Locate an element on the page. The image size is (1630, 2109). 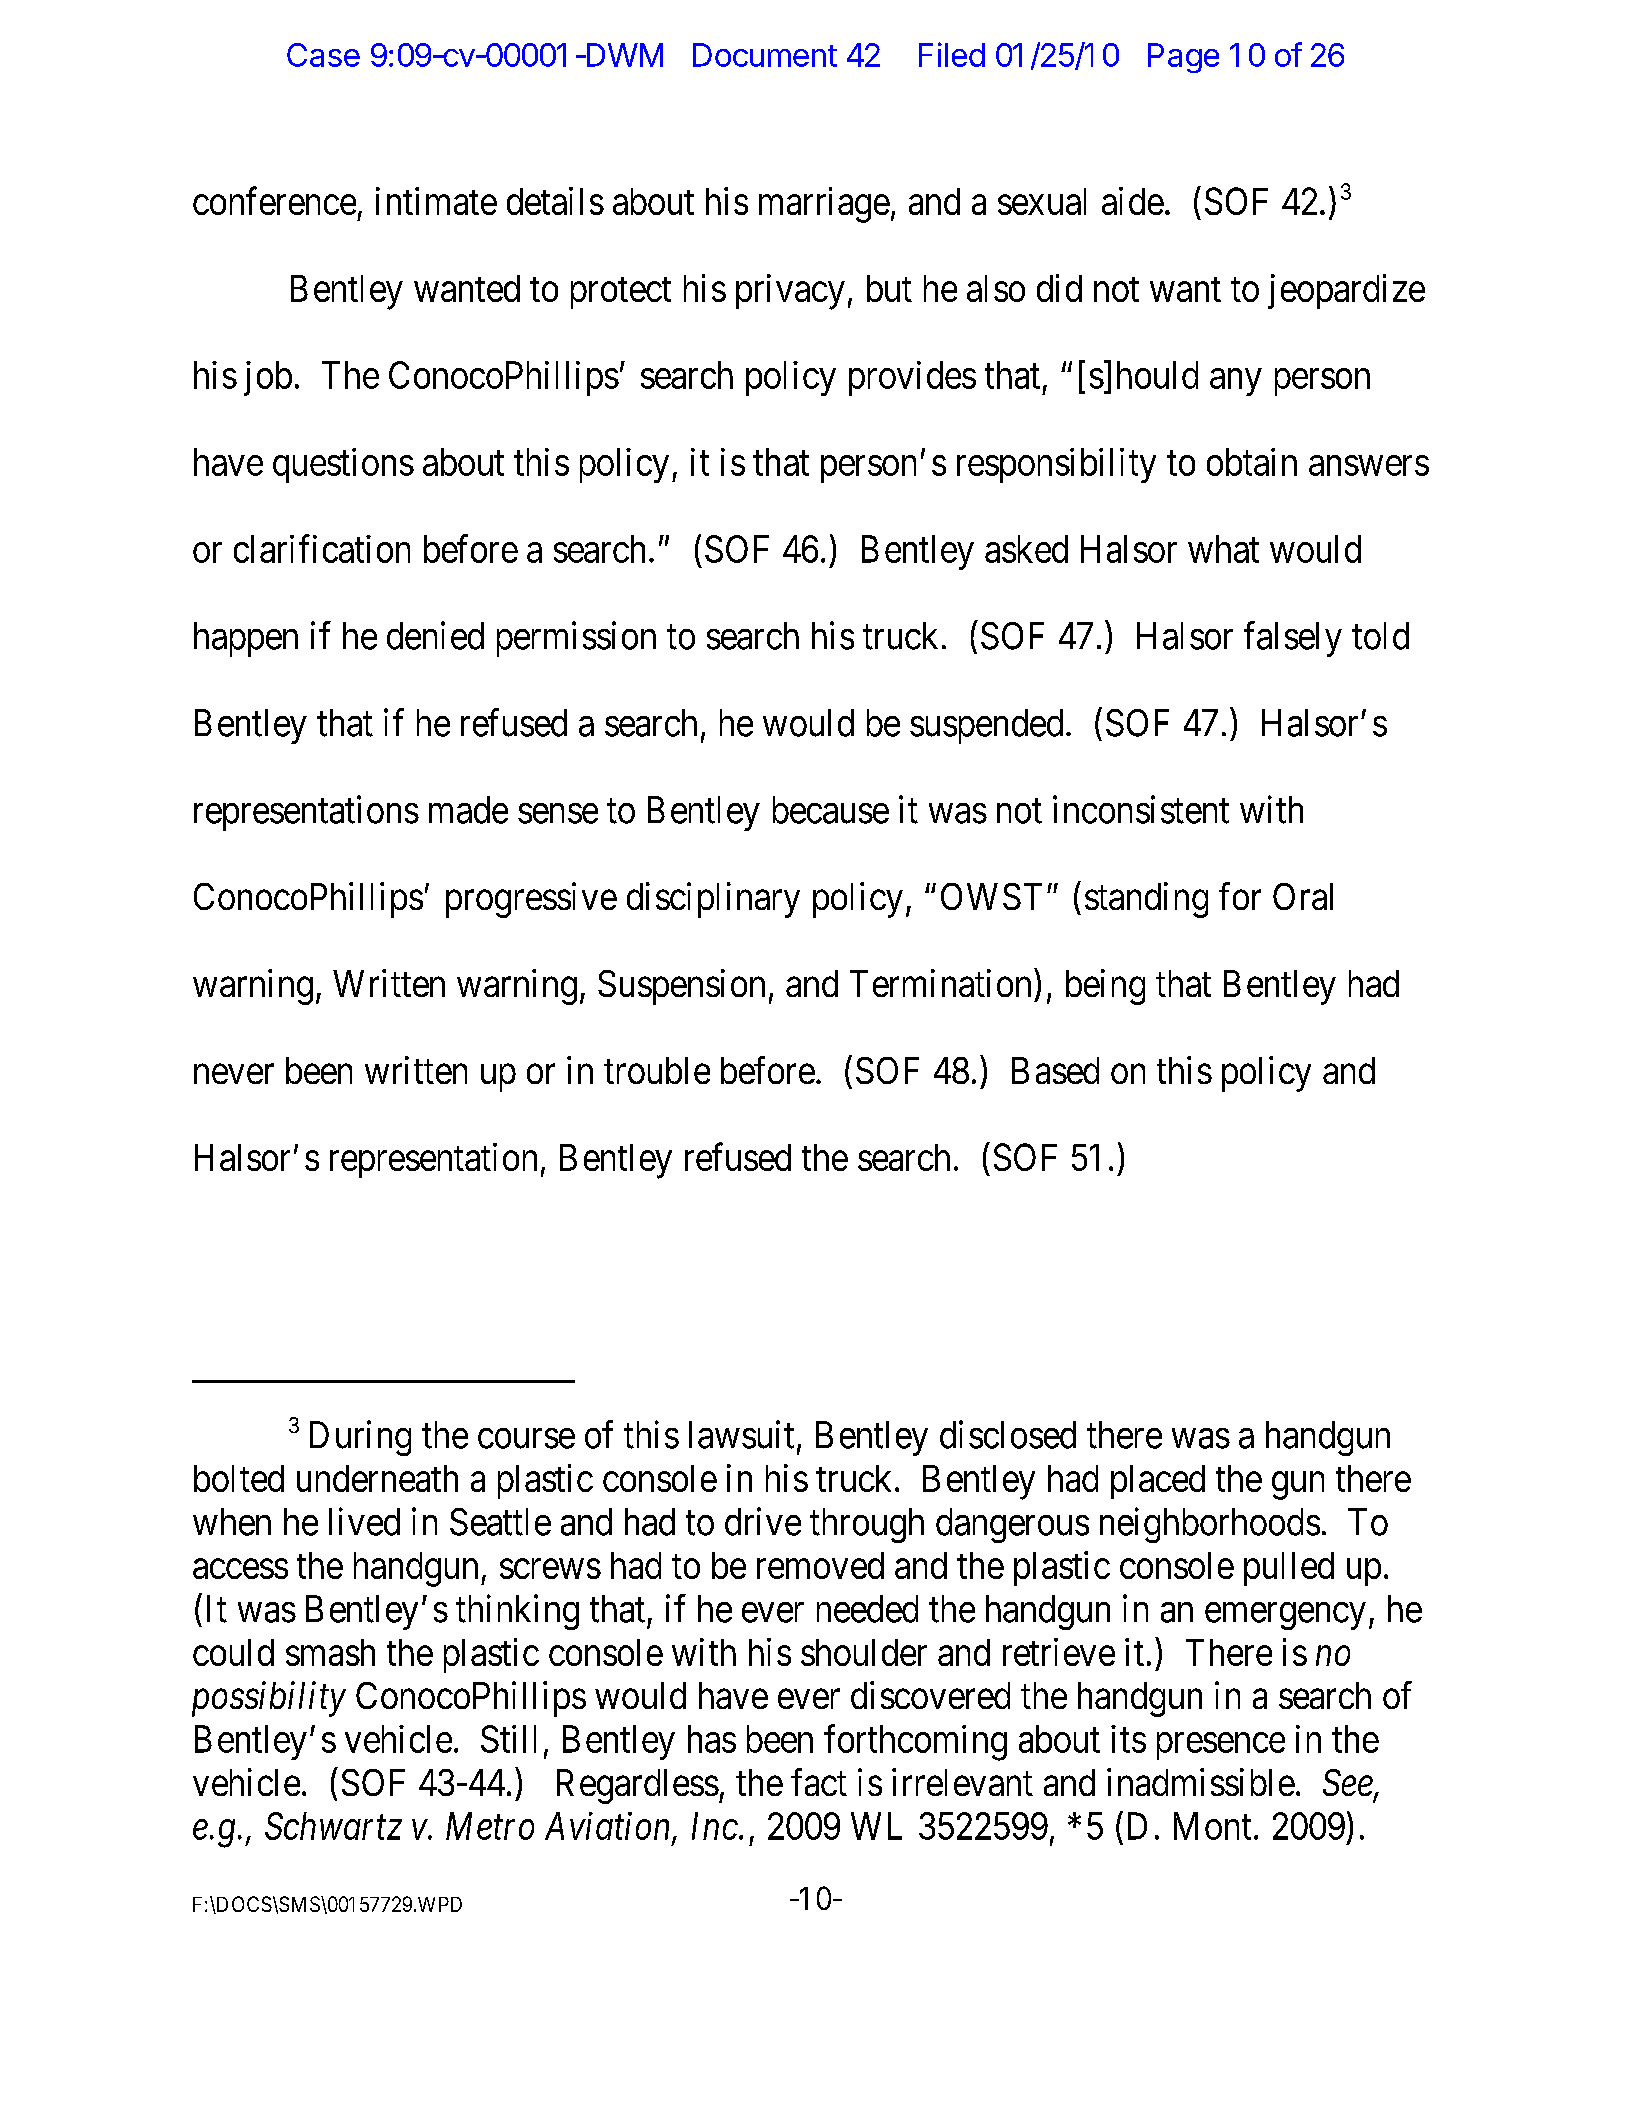
Case is located at coordinates (323, 55).
